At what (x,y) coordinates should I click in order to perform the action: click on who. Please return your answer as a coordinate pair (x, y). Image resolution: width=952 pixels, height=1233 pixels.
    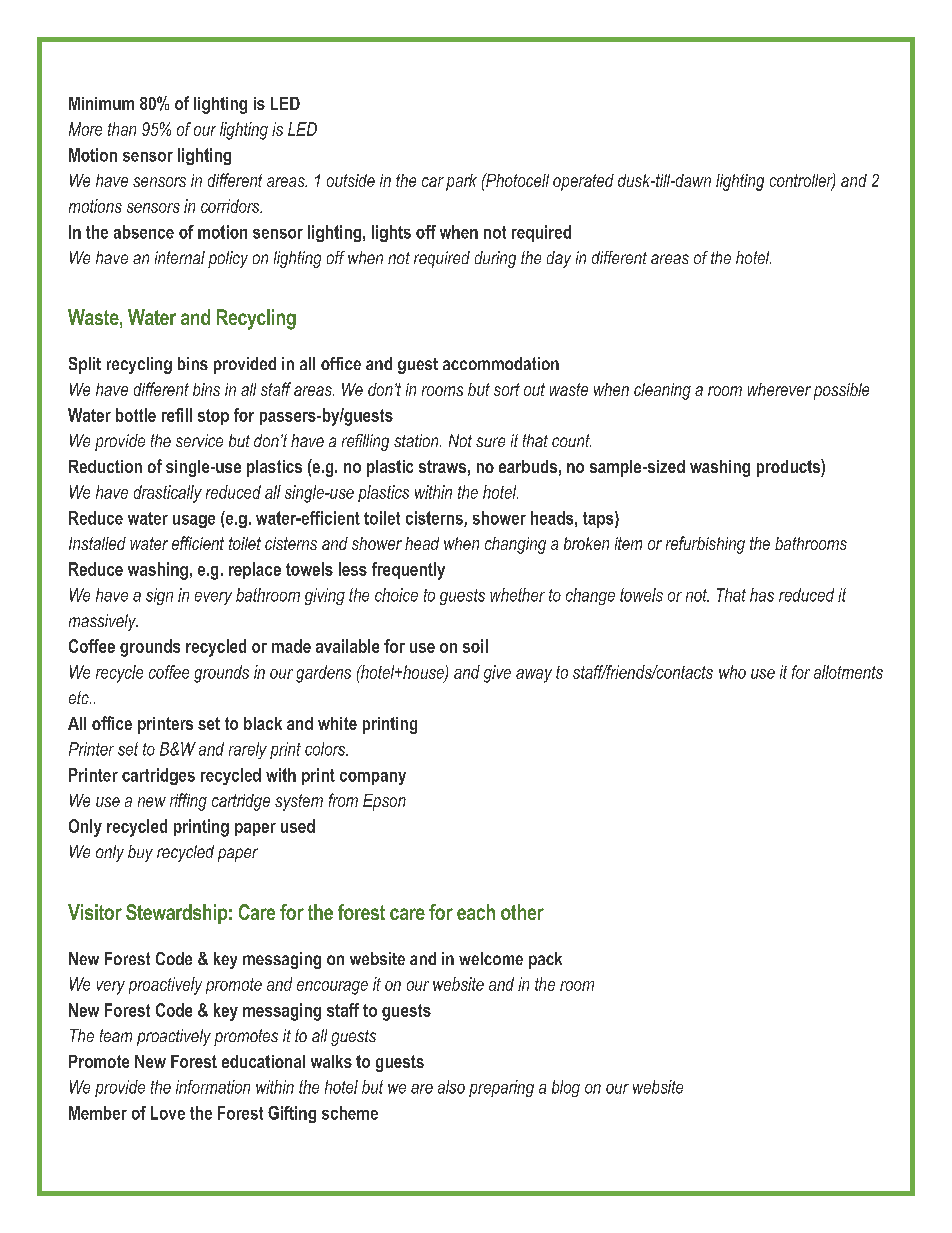
    Looking at the image, I should click on (732, 672).
